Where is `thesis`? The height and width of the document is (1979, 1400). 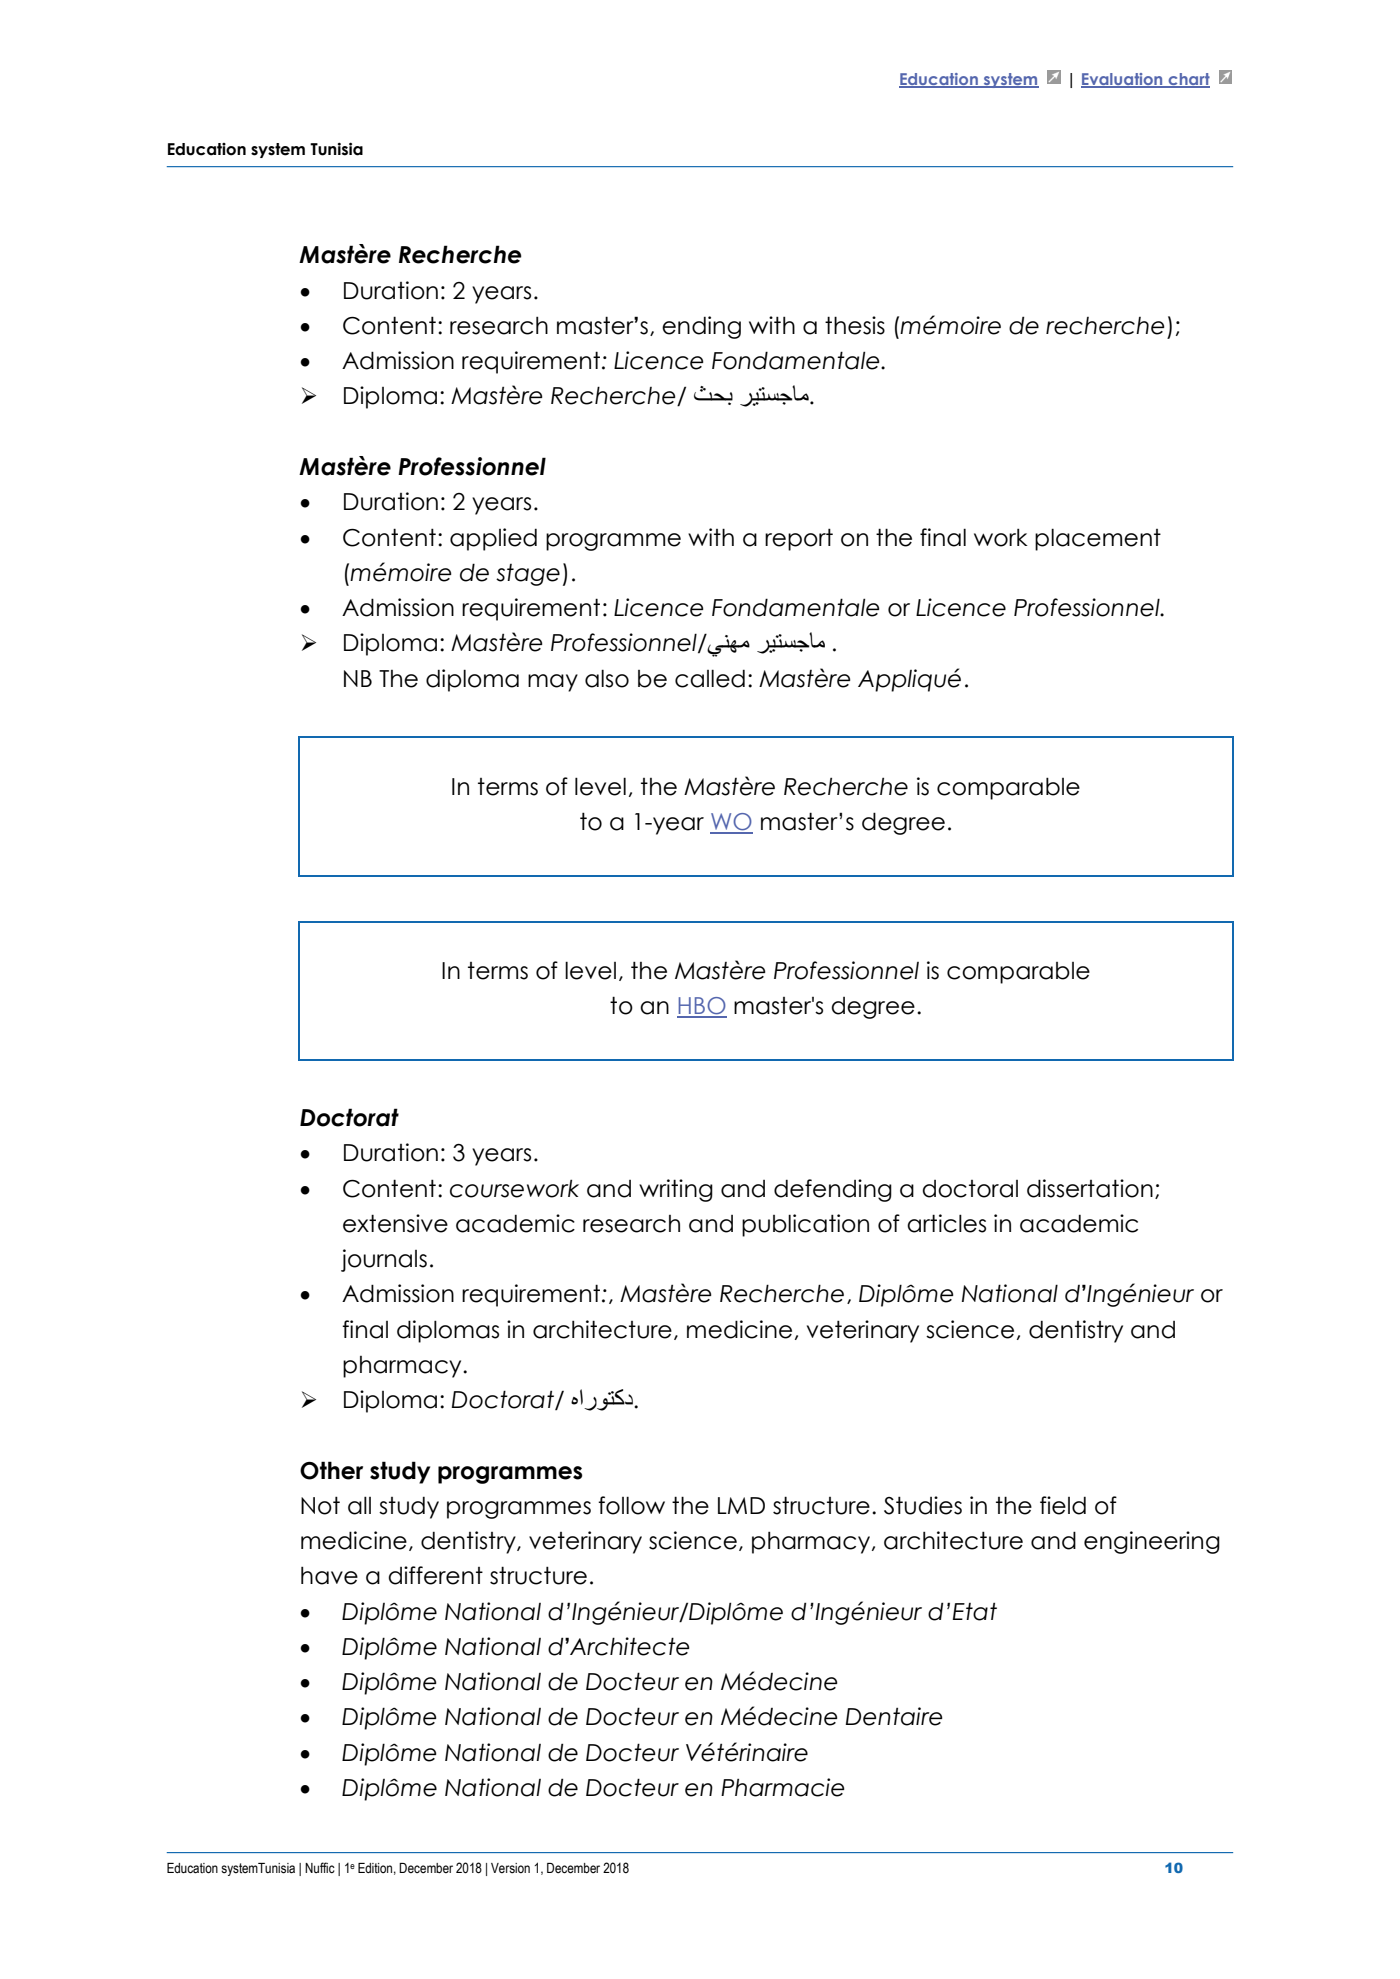 thesis is located at coordinates (855, 325).
